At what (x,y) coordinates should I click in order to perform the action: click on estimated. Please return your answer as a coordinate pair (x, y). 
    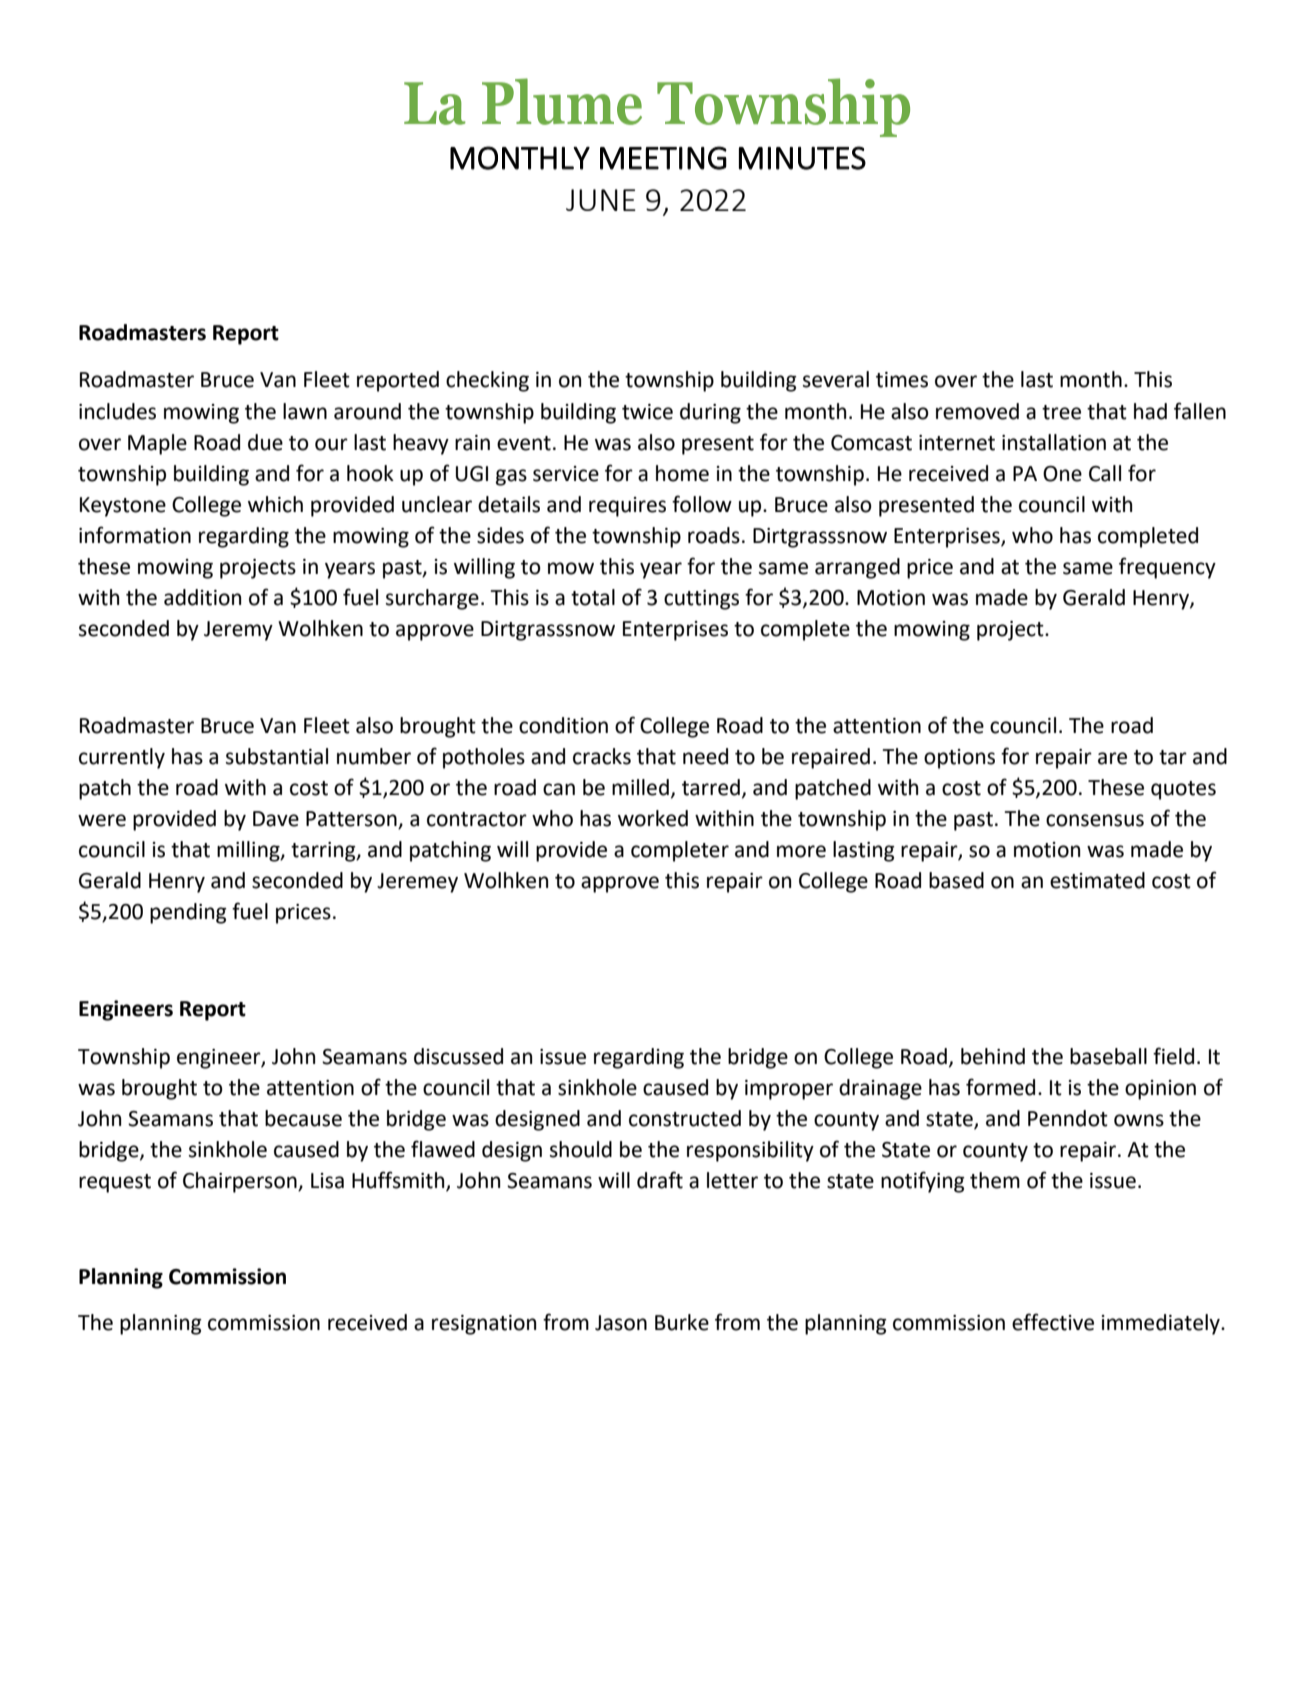
    Looking at the image, I should click on (1097, 880).
